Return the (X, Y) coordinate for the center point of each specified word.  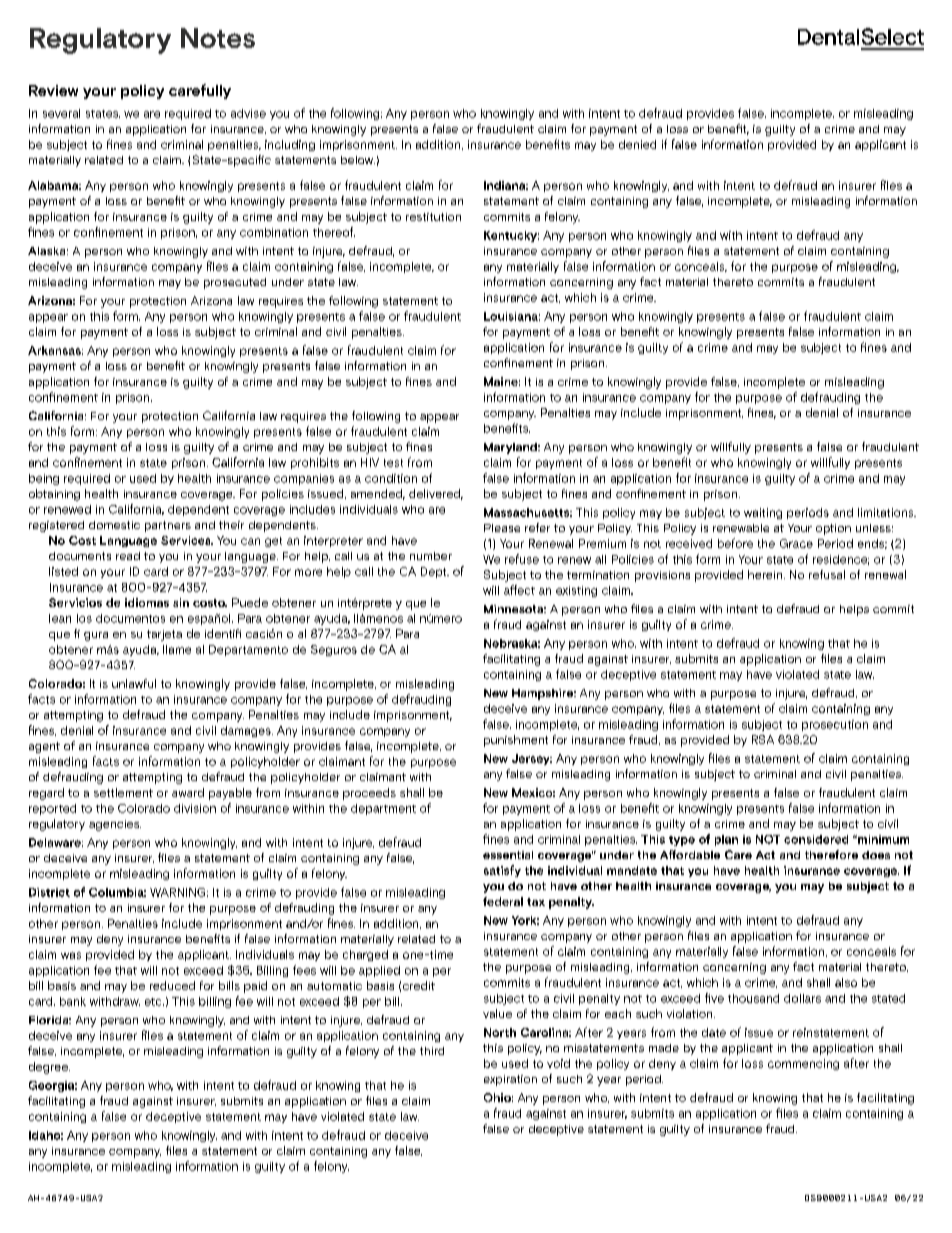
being (44, 479)
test (393, 463)
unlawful (134, 683)
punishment (516, 741)
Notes (218, 38)
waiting (763, 513)
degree (49, 1068)
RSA (763, 739)
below (358, 160)
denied (637, 144)
